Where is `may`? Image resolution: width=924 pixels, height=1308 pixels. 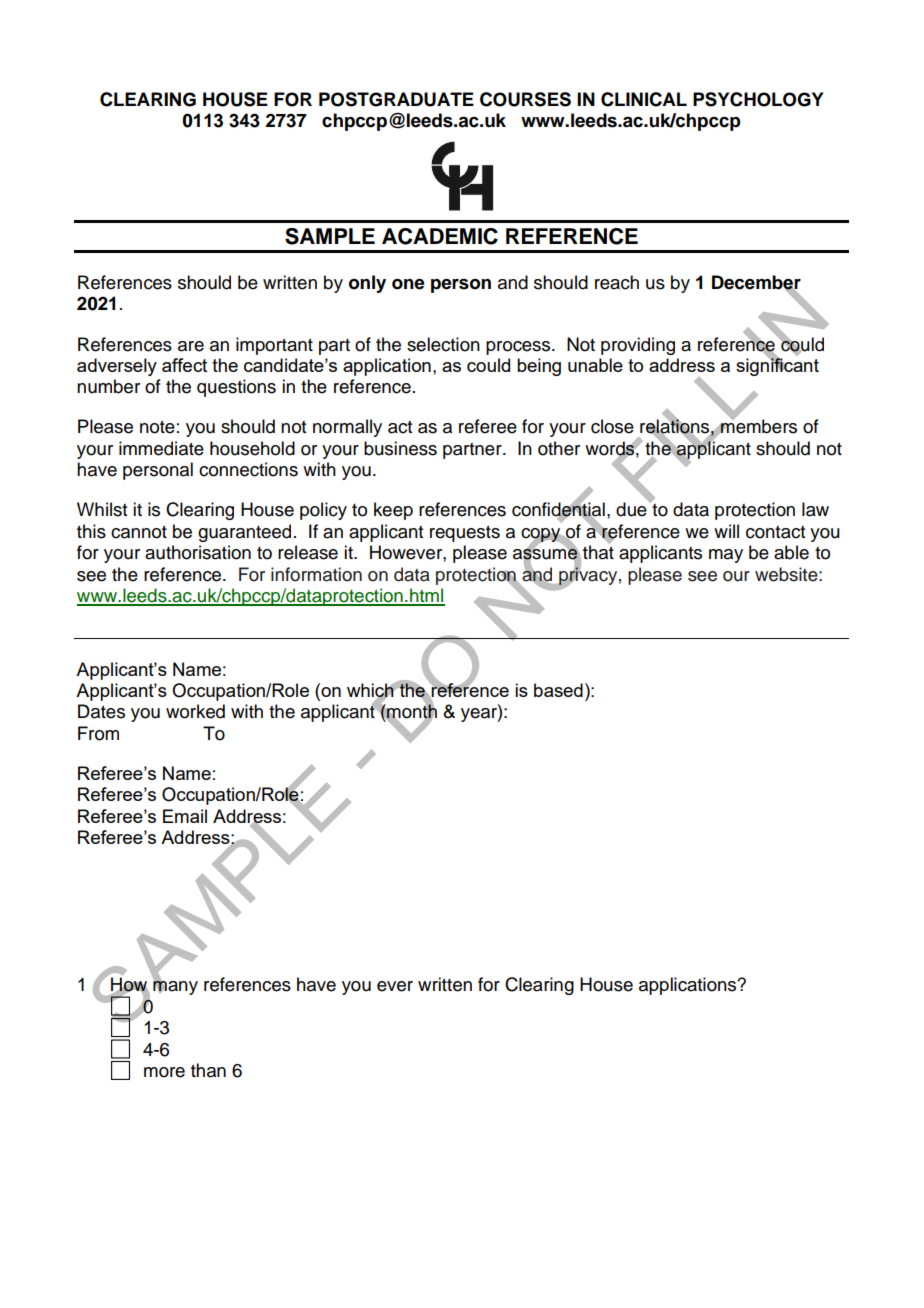 may is located at coordinates (726, 556).
